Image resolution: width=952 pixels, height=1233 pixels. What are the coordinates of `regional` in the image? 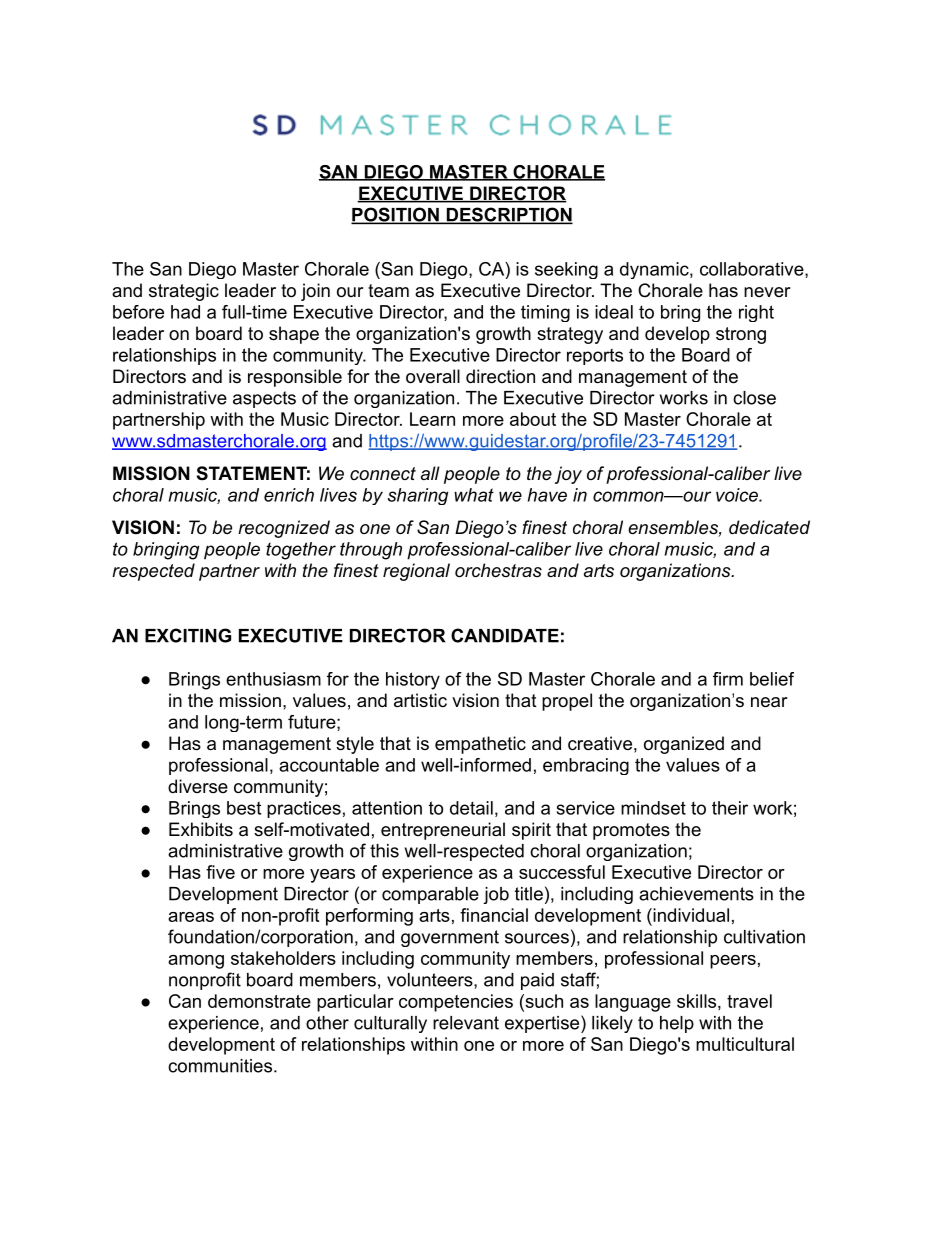 It's located at (416, 572).
